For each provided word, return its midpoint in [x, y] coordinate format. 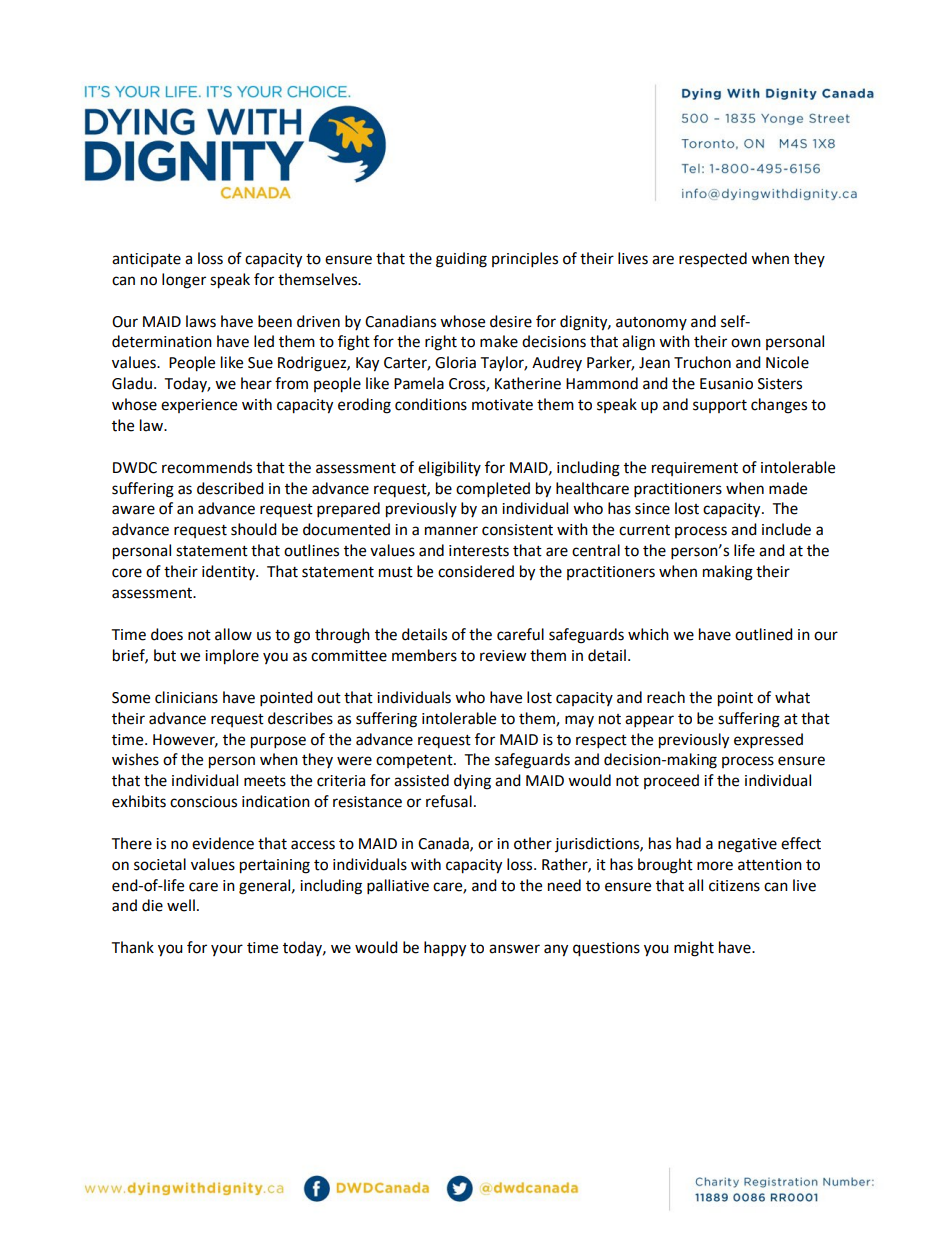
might [694, 949]
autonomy [651, 323]
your [227, 950]
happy [445, 949]
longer [184, 281]
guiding [461, 260]
